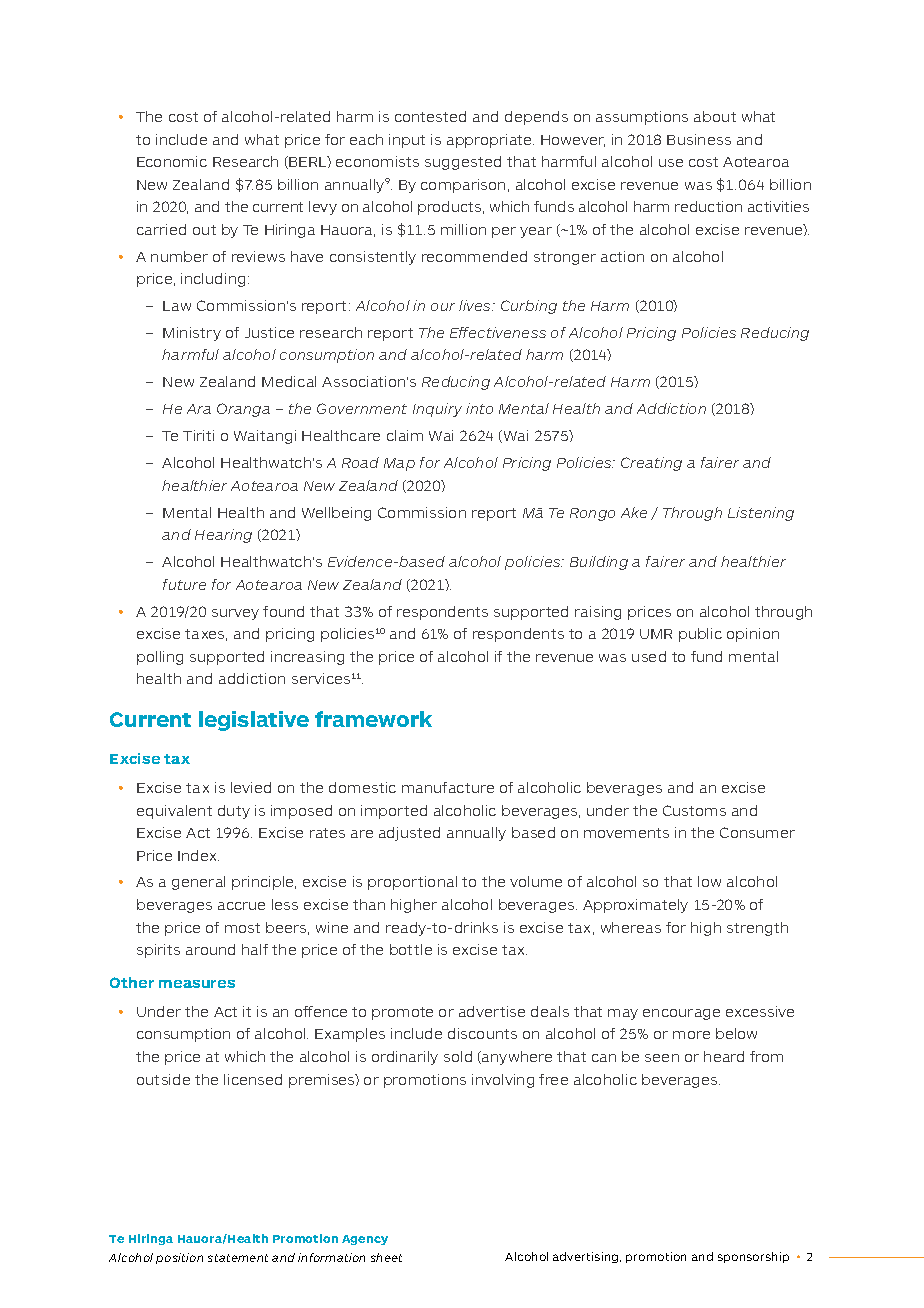 The image size is (924, 1308). I want to click on public, so click(700, 635).
